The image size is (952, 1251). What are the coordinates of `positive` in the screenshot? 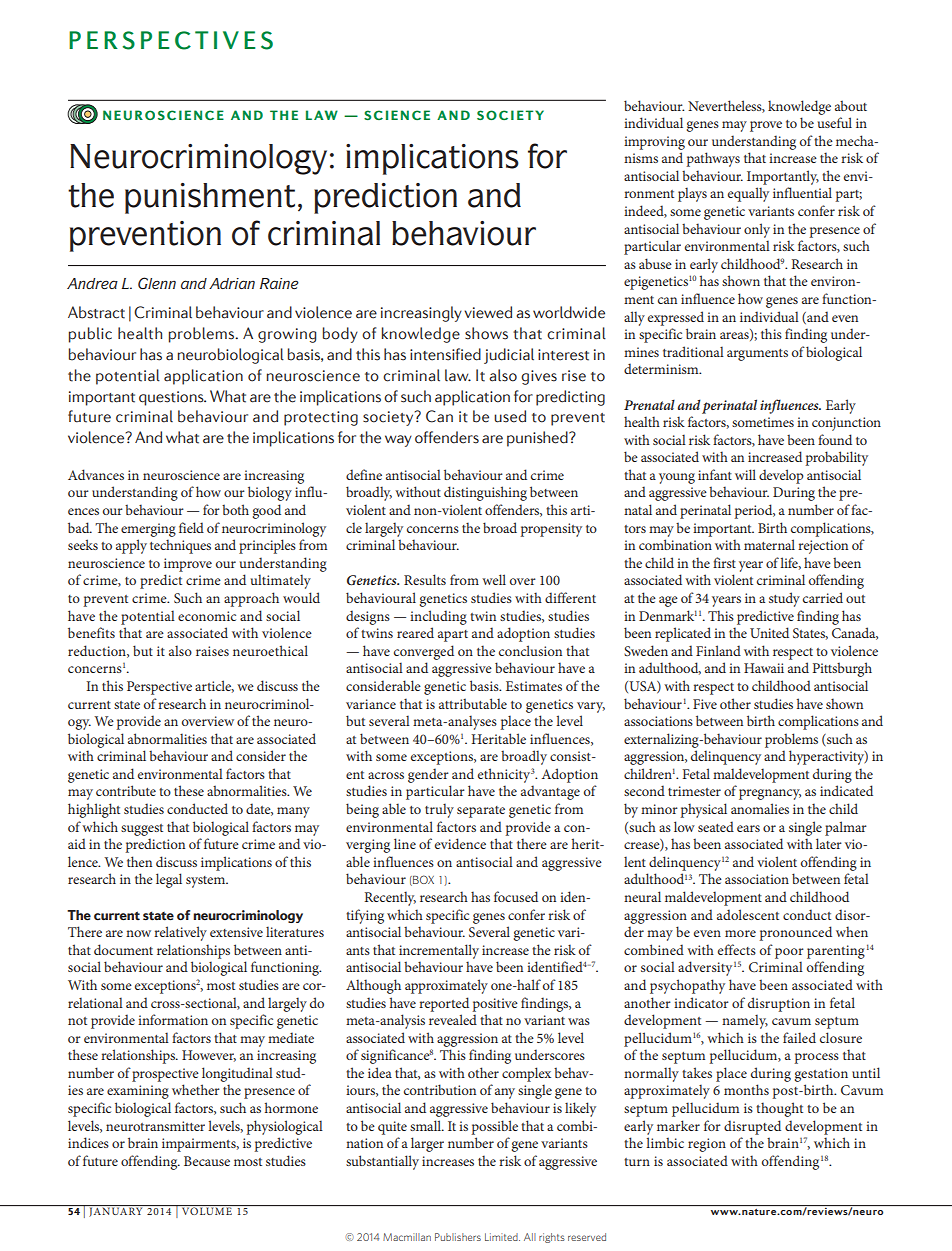 It's located at (495, 1005).
